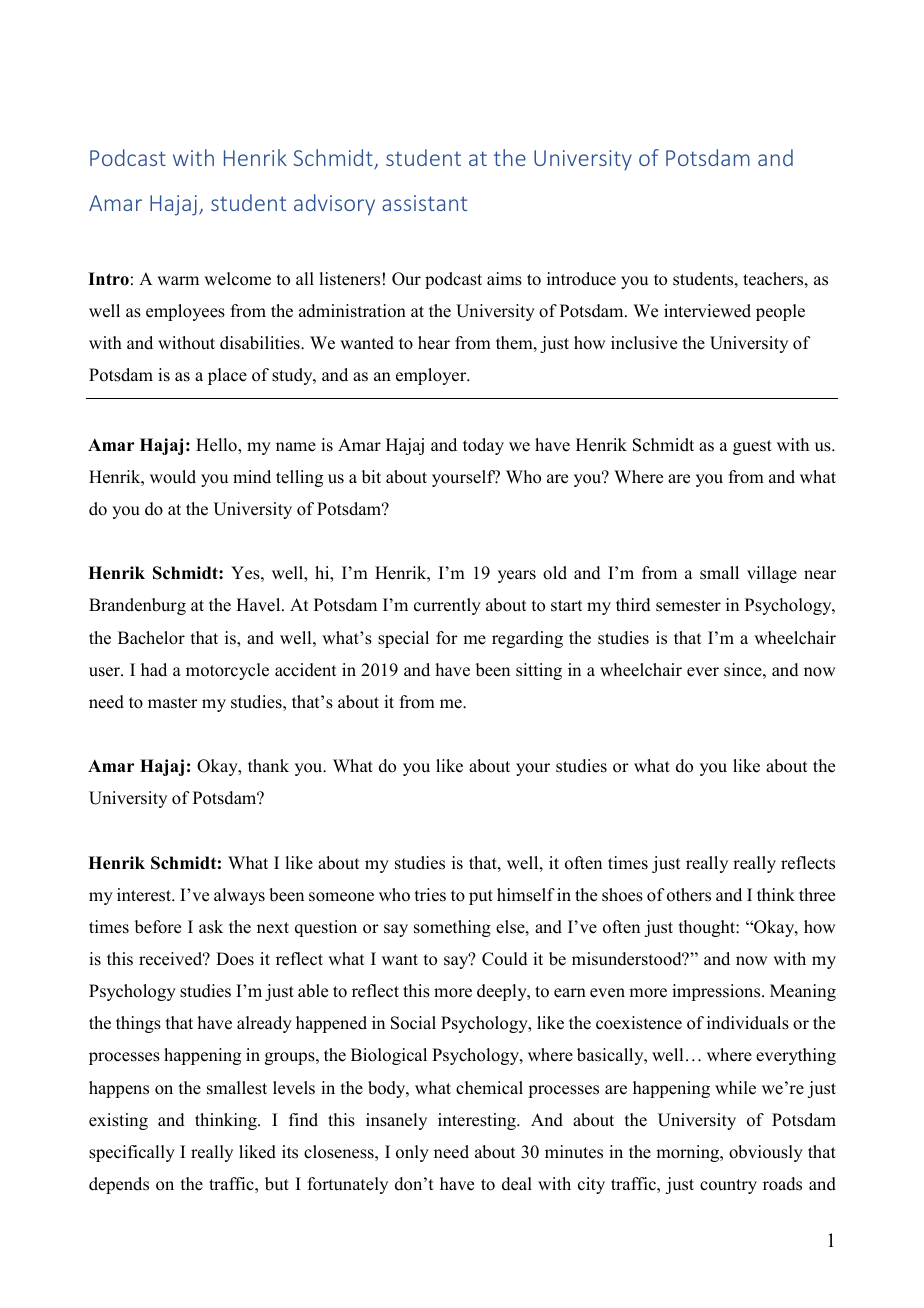 Image resolution: width=924 pixels, height=1308 pixels. Describe the element at coordinates (539, 671) in the page. I see `sitting` at that location.
